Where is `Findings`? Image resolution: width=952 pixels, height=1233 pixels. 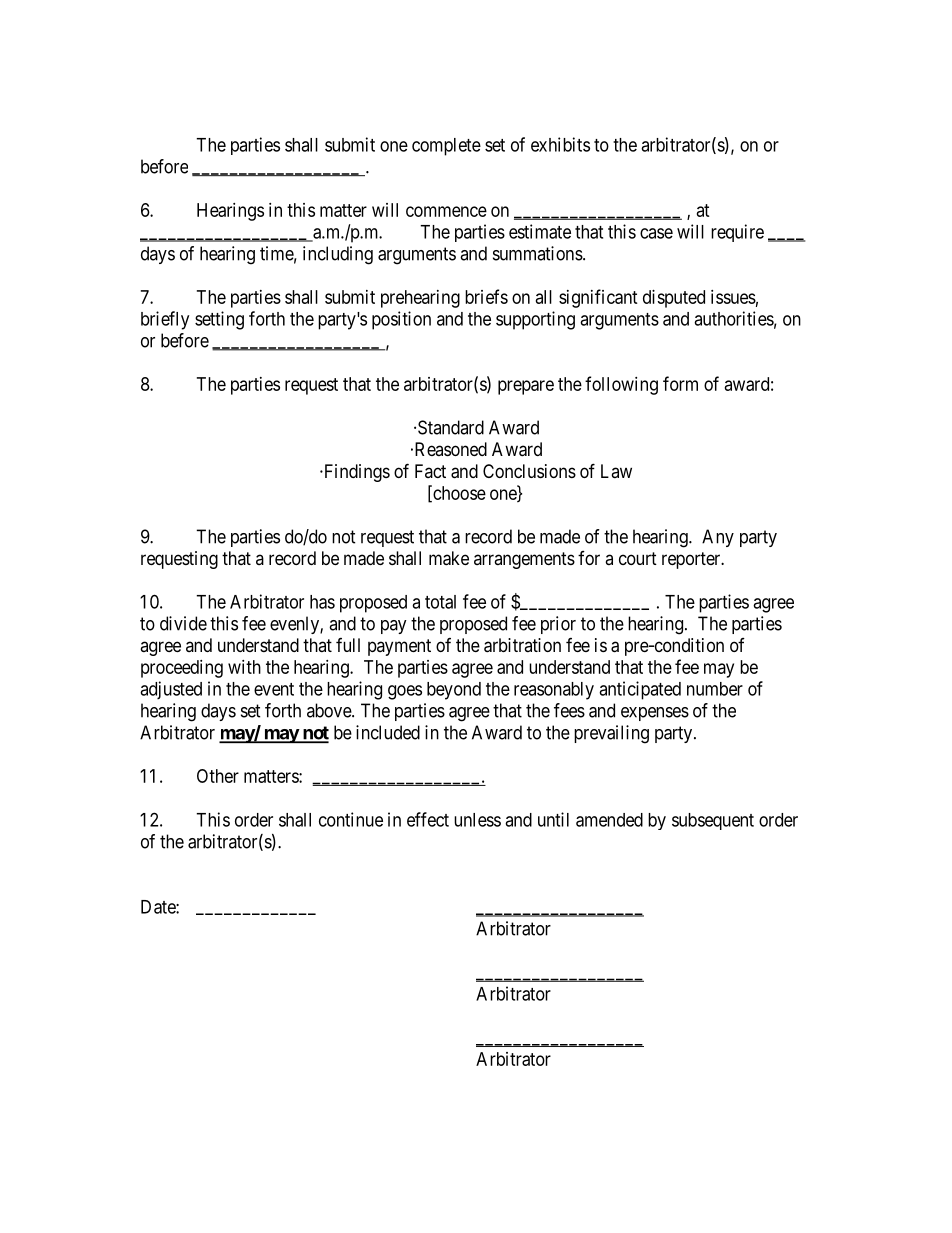
Findings is located at coordinates (355, 473).
